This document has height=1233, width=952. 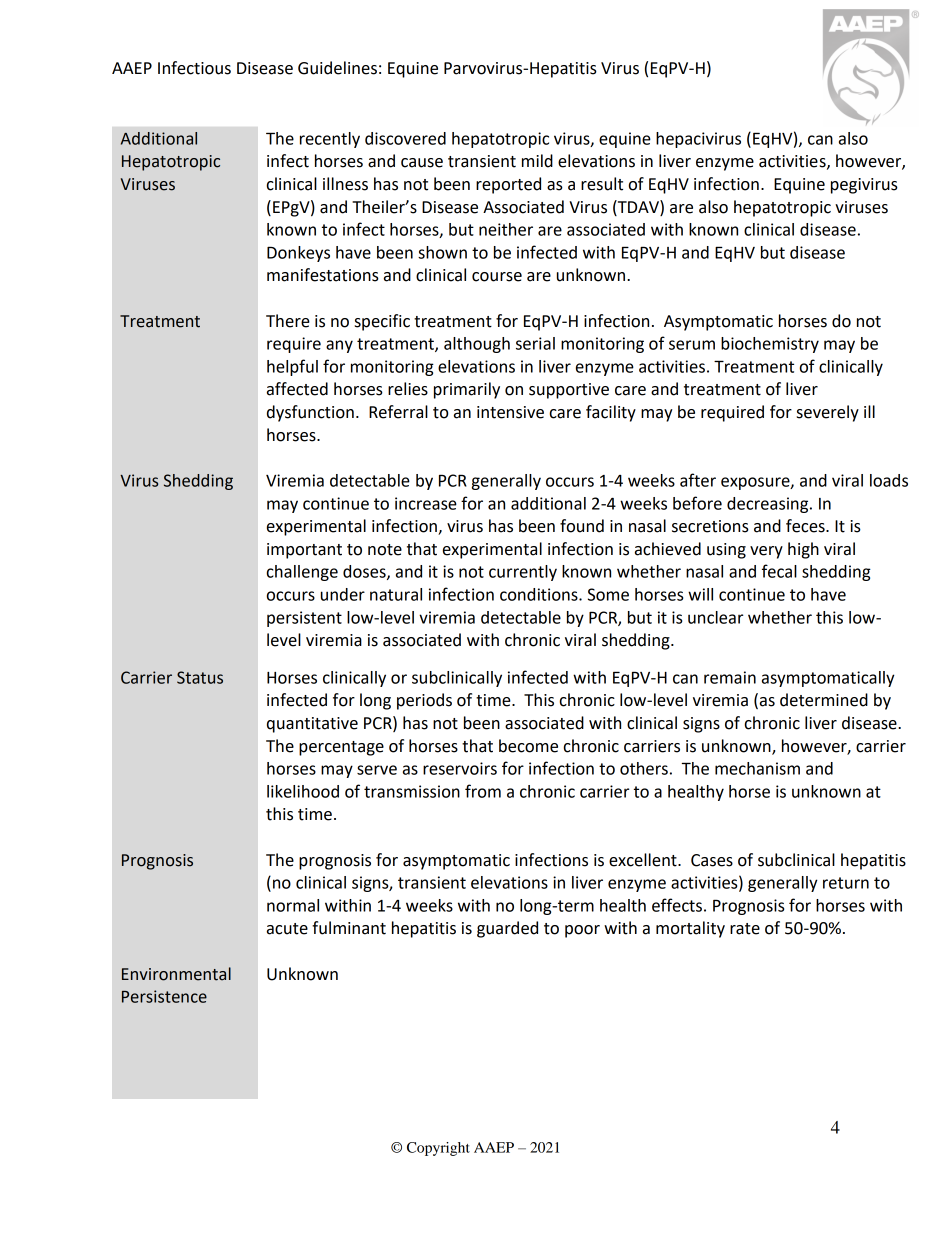 What do you see at coordinates (540, 594) in the document?
I see `conditions` at bounding box center [540, 594].
